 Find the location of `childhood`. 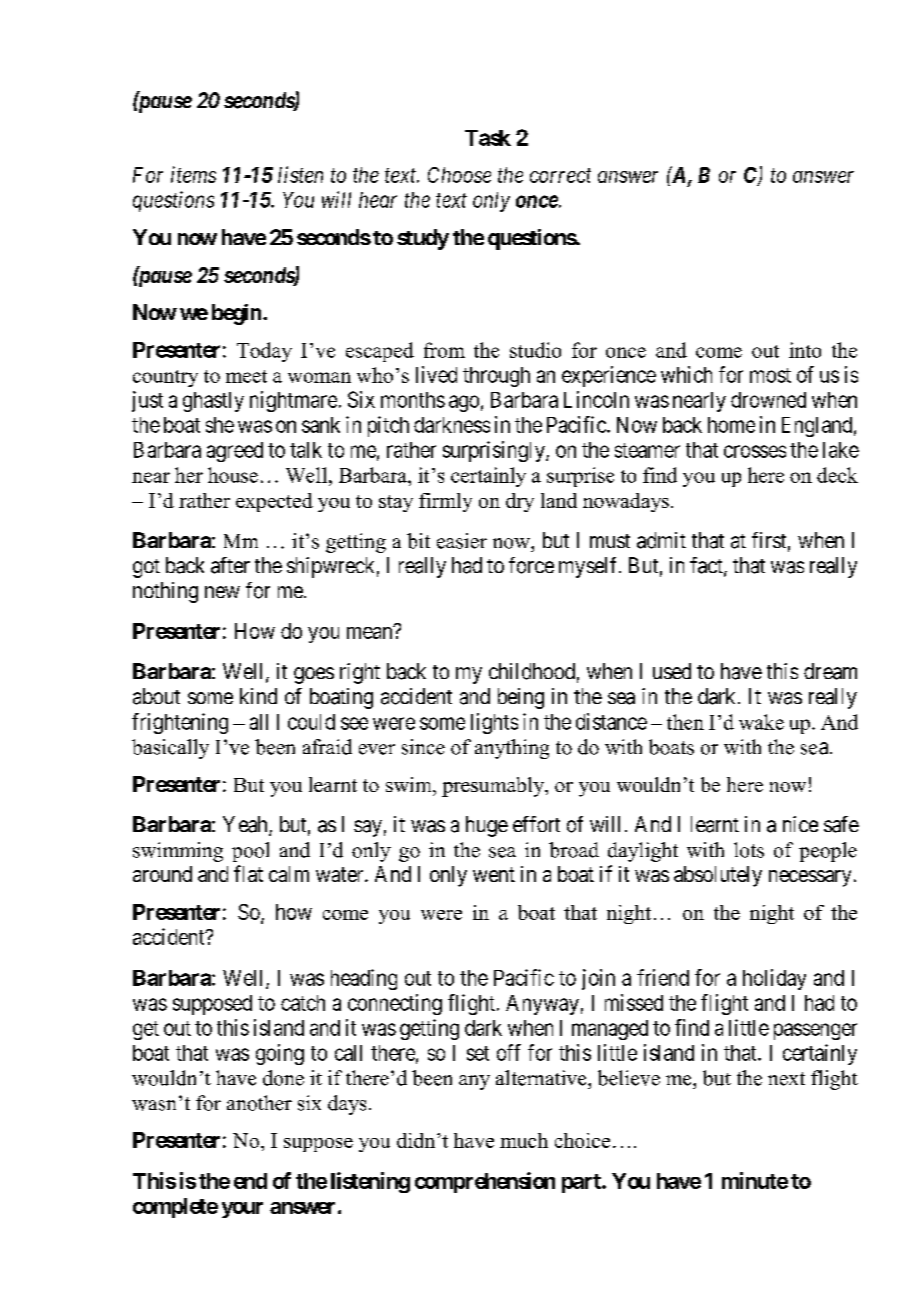

childhood is located at coordinates (532, 671).
